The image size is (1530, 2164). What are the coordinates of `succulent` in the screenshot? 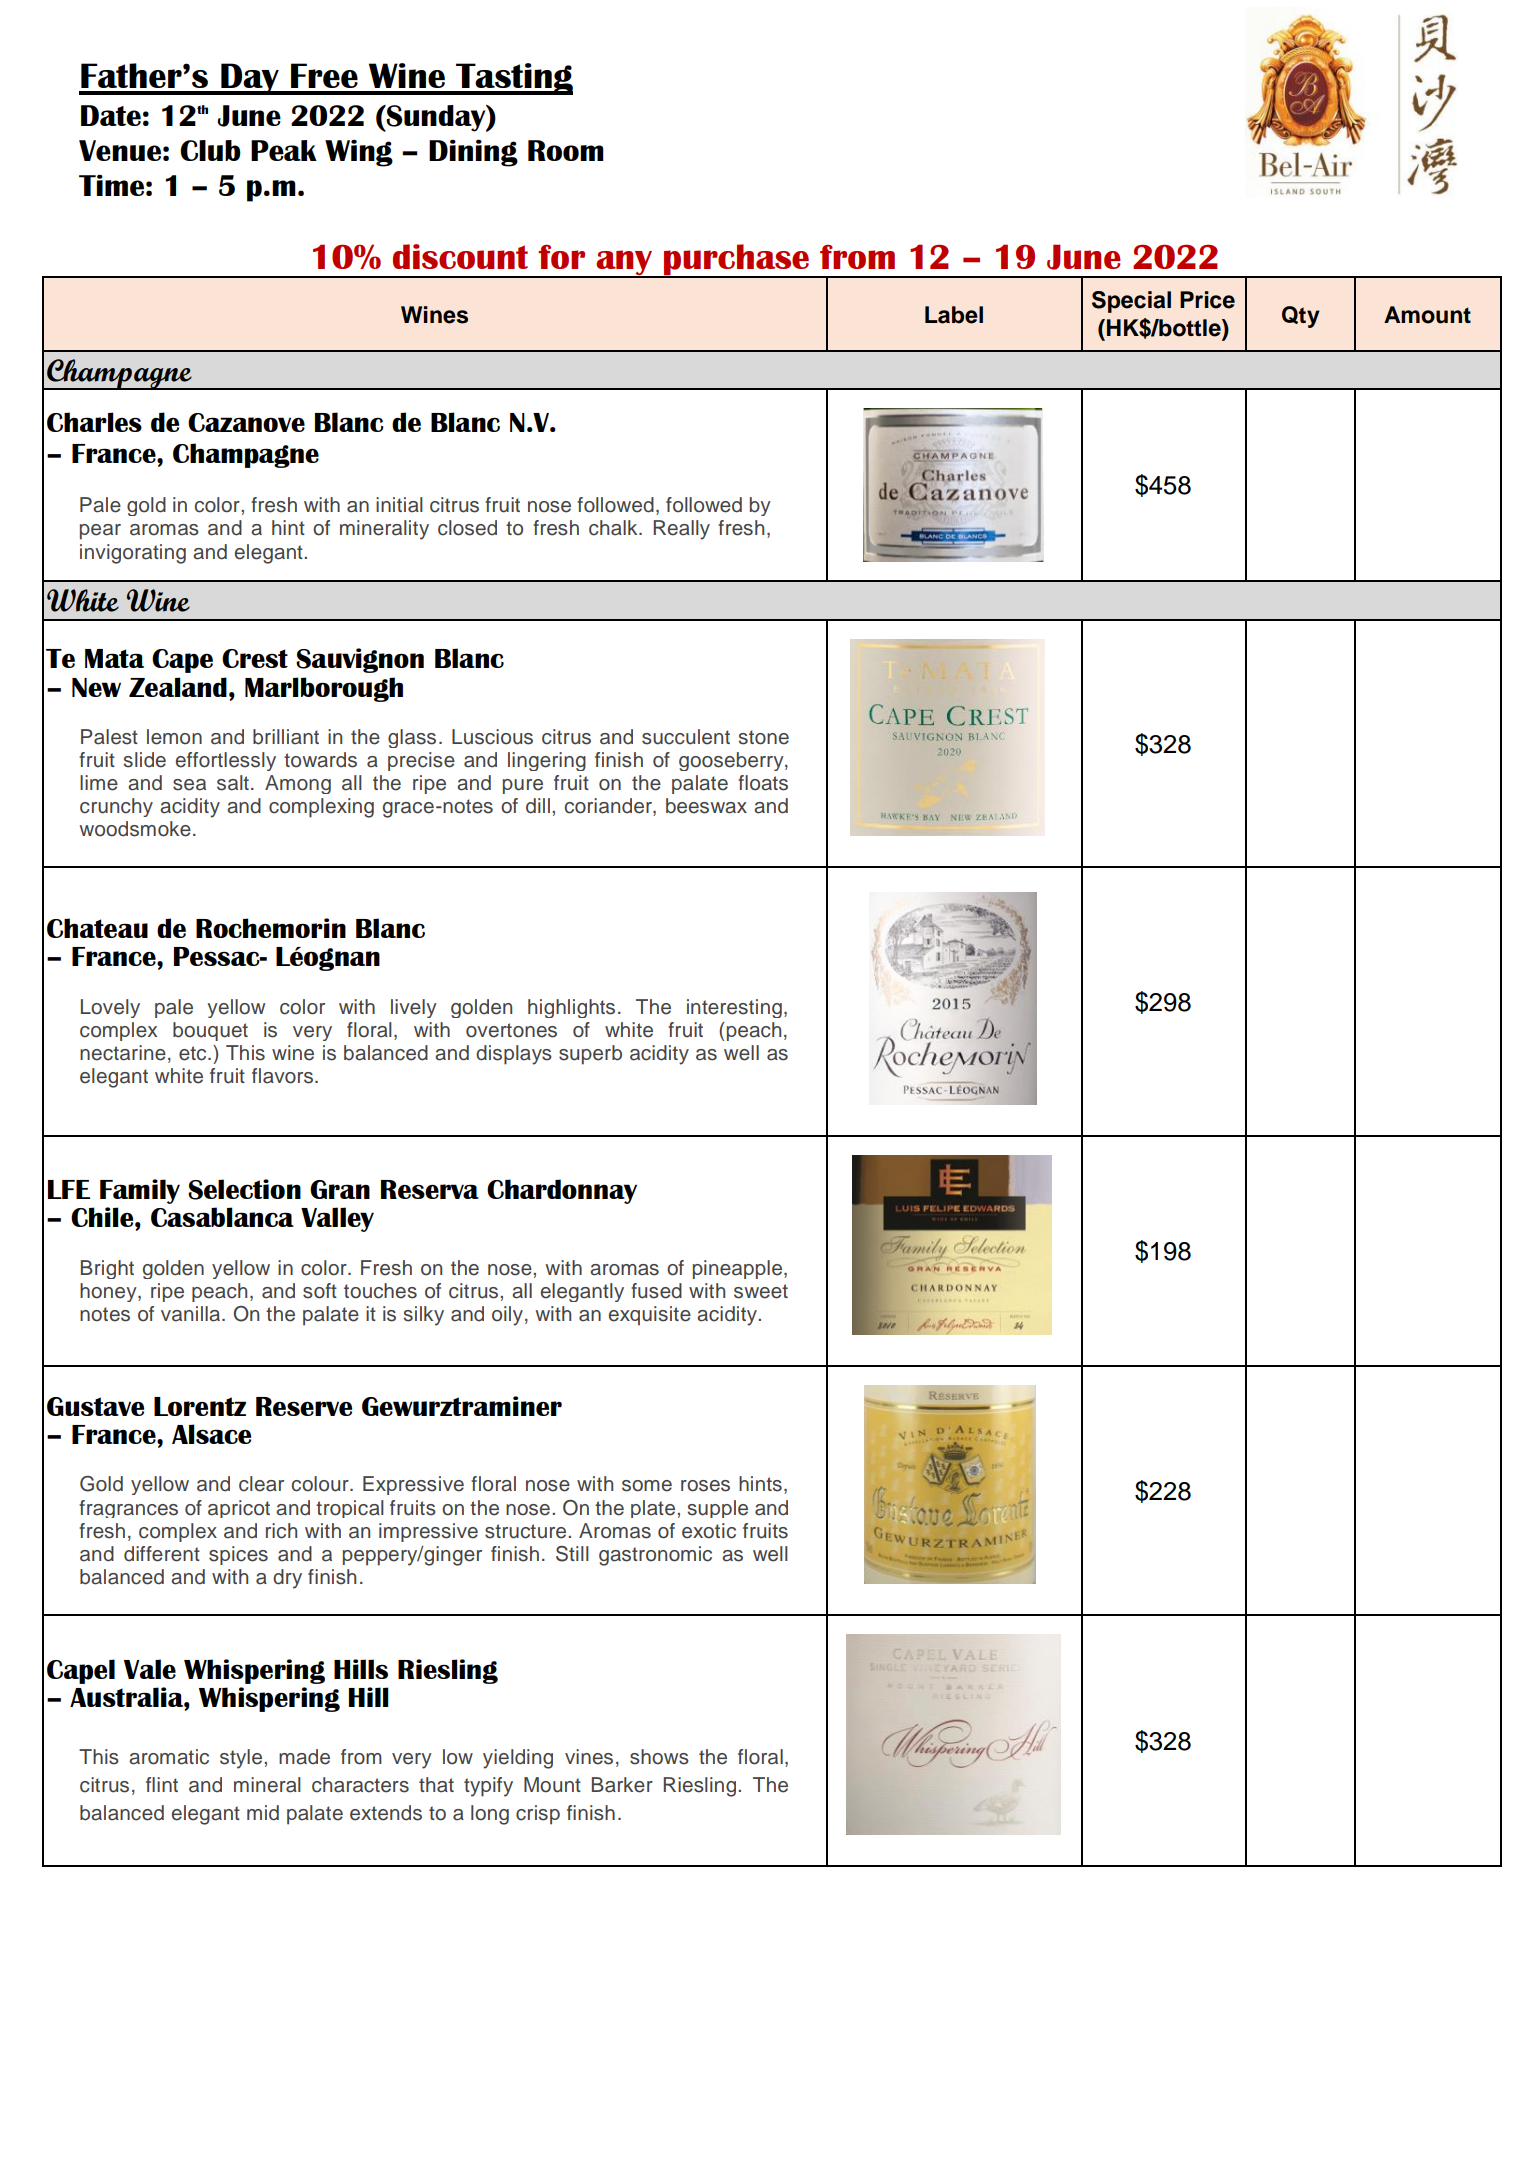 It's located at (686, 737).
